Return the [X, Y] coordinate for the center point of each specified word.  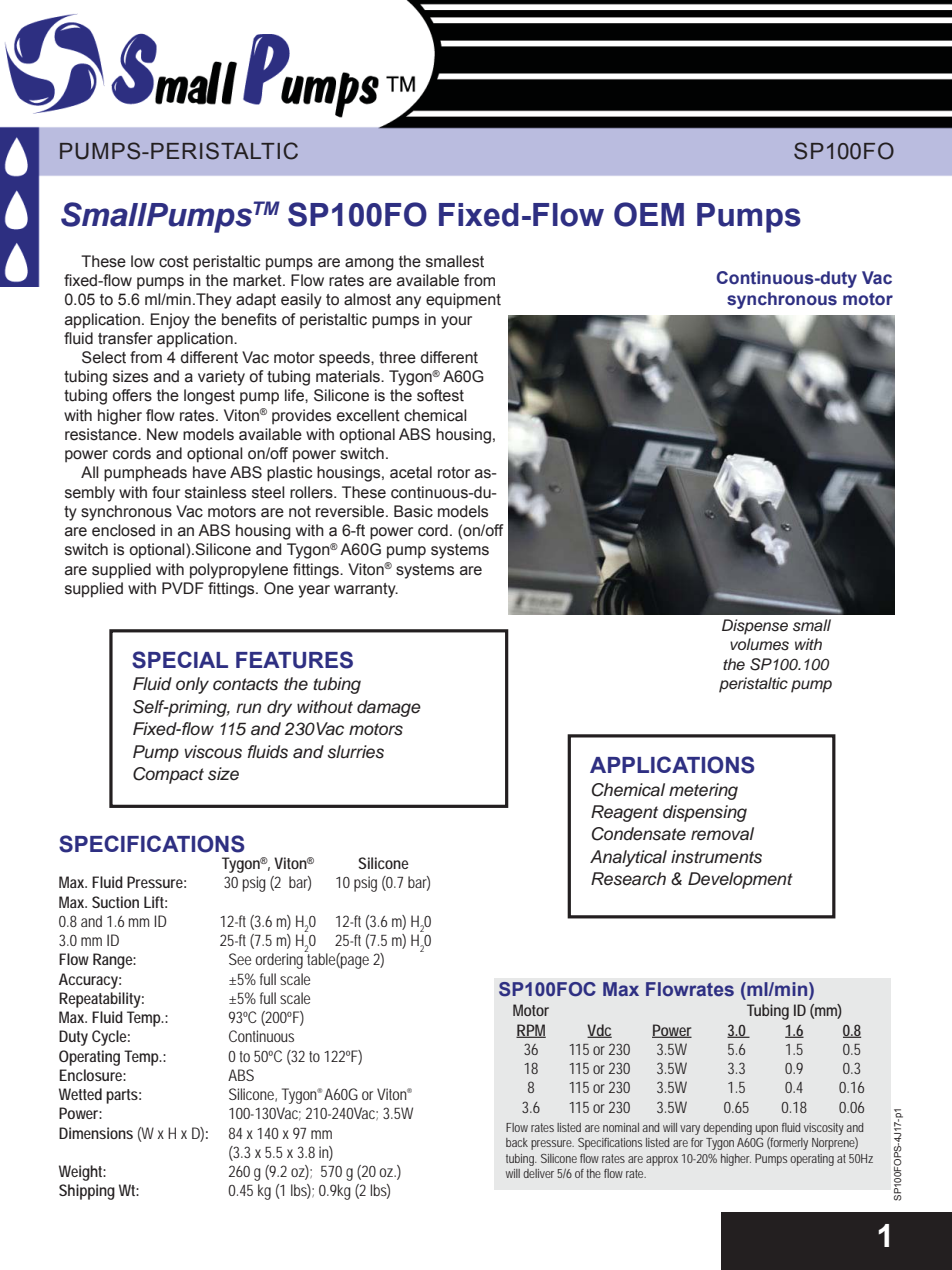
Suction [115, 902]
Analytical [628, 858]
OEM [649, 214]
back [517, 1142]
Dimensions [96, 1133]
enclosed [123, 530]
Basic [413, 511]
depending [727, 1129]
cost [174, 262]
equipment [463, 301]
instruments [716, 857]
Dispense [755, 627]
